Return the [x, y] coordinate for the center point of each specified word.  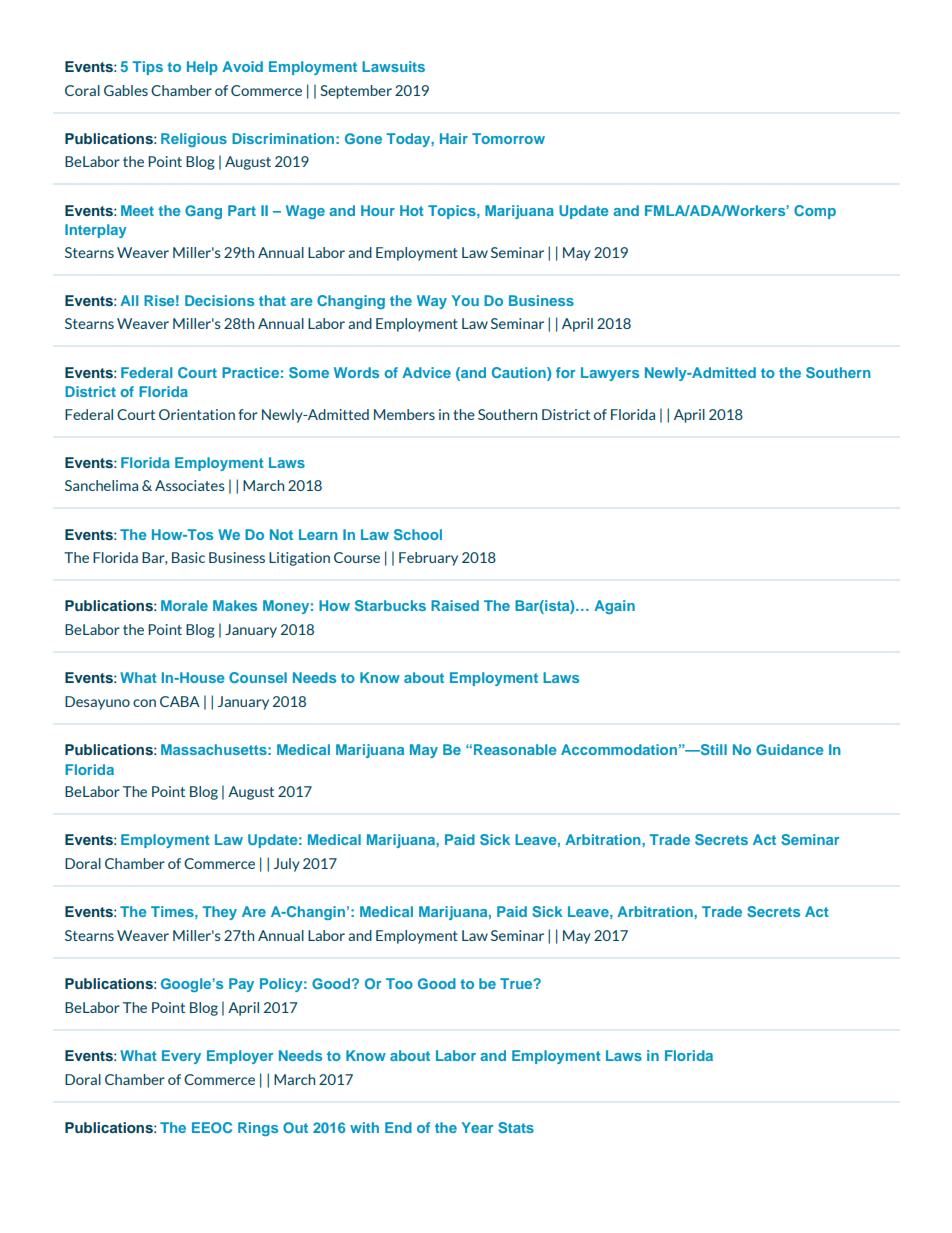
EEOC [212, 1127]
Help [202, 68]
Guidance [790, 749]
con [144, 703]
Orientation [197, 414]
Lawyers [610, 374]
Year [477, 1127]
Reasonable [515, 749]
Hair [454, 138]
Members [404, 414]
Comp [815, 212]
